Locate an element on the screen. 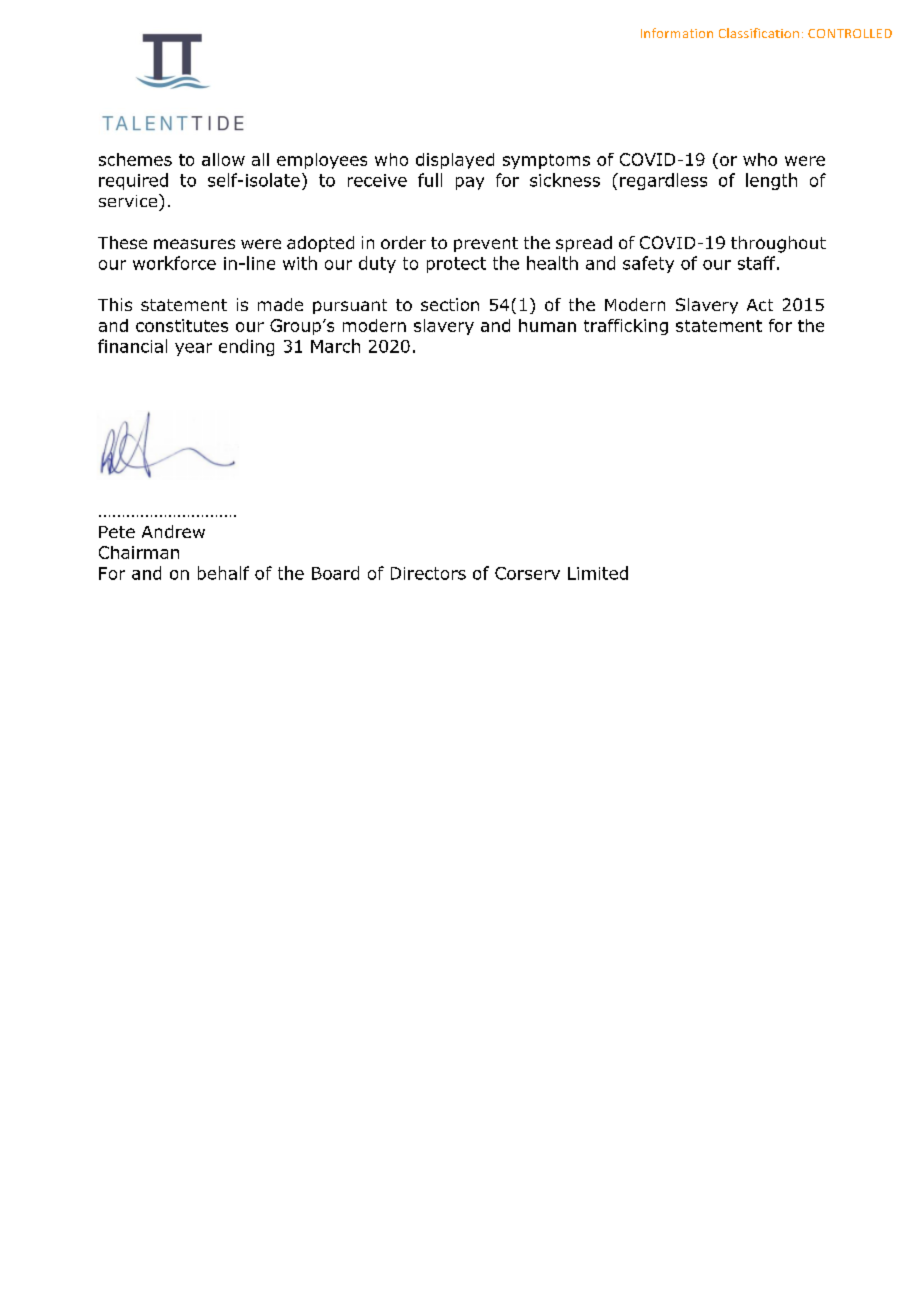 This screenshot has height=1307, width=924. year is located at coordinates (193, 349).
